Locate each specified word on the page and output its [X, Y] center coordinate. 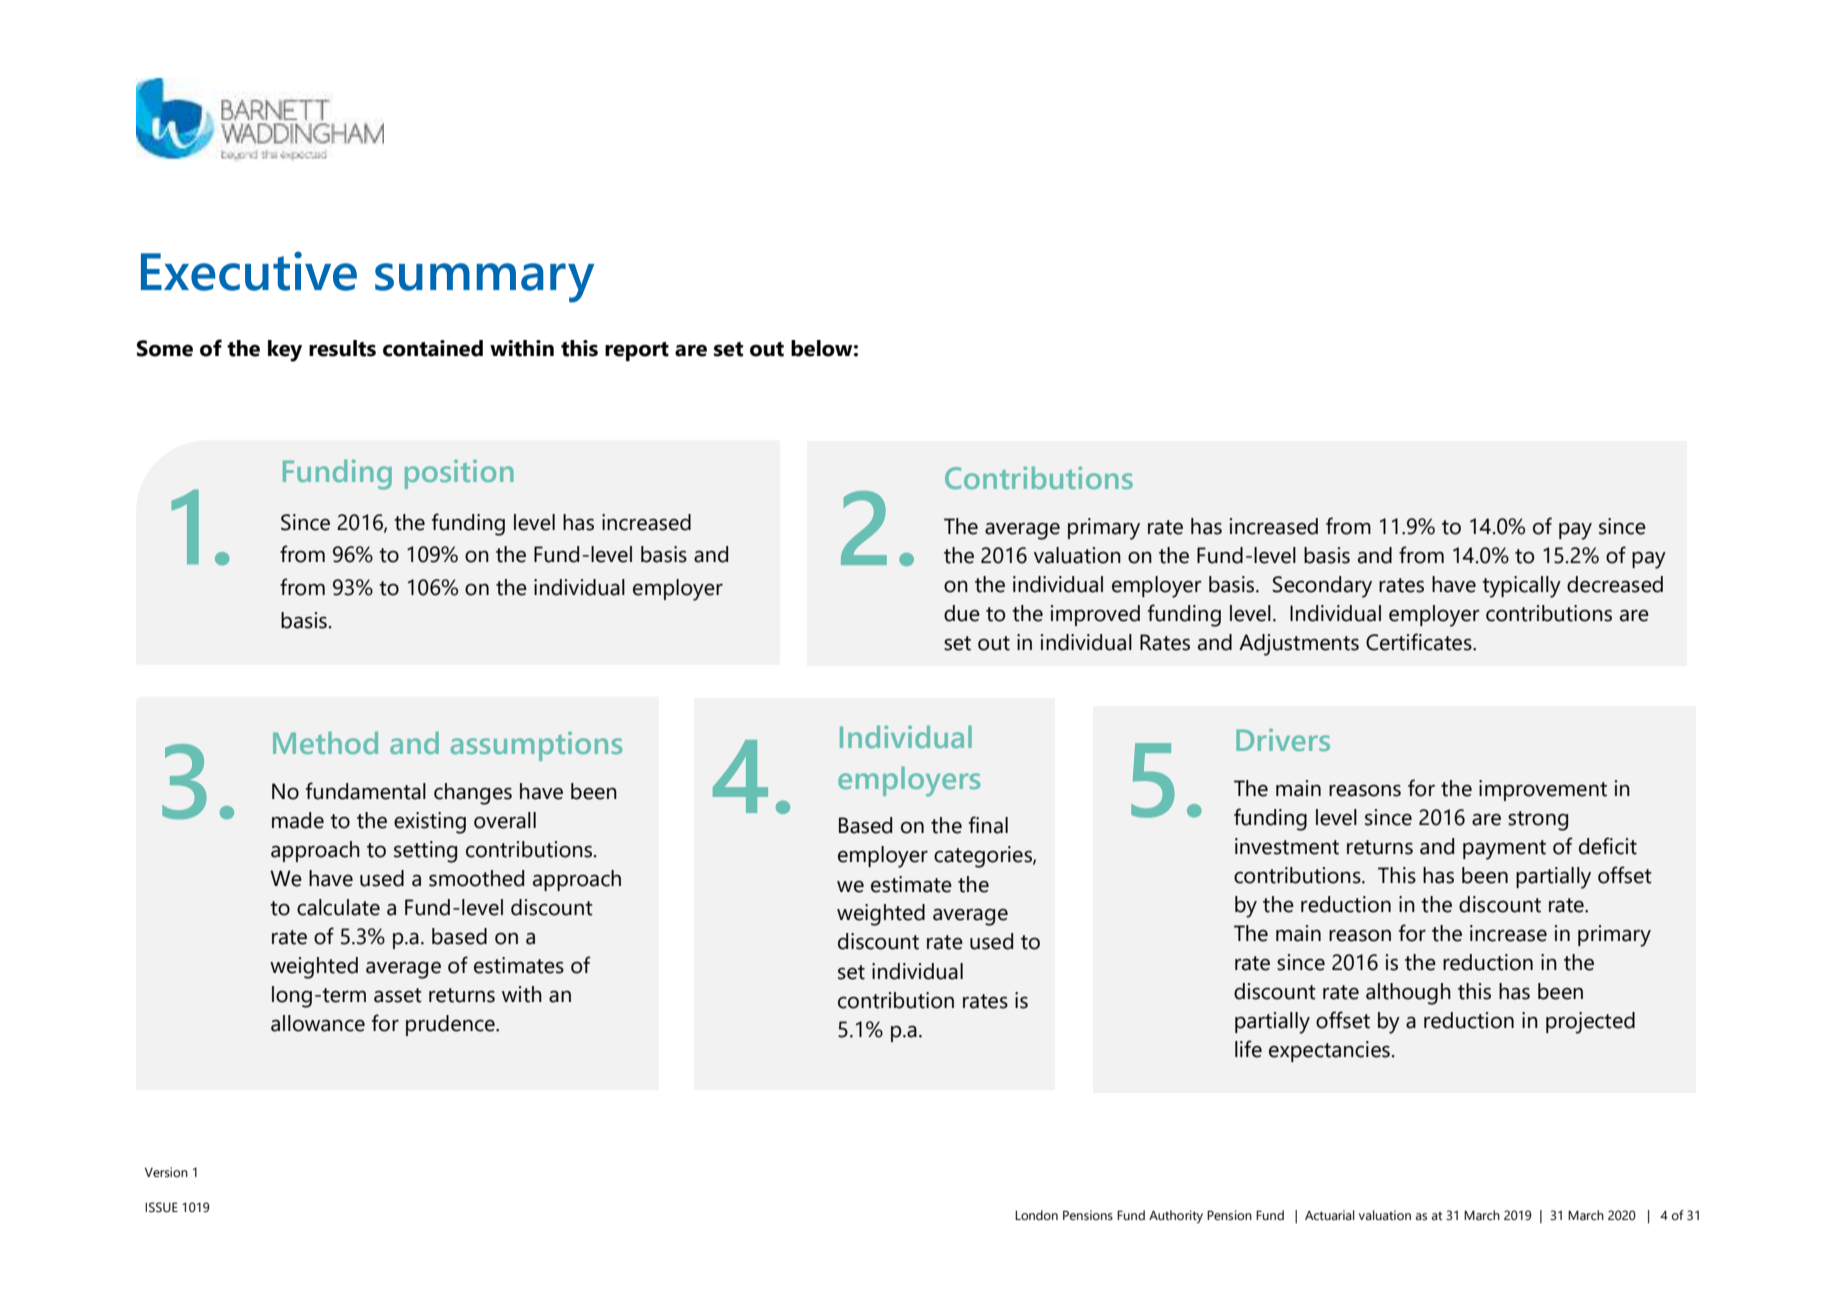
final [988, 825]
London [1036, 1215]
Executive [249, 271]
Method [325, 743]
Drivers [1283, 740]
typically [1521, 587]
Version [166, 1172]
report [637, 351]
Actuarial [1330, 1215]
